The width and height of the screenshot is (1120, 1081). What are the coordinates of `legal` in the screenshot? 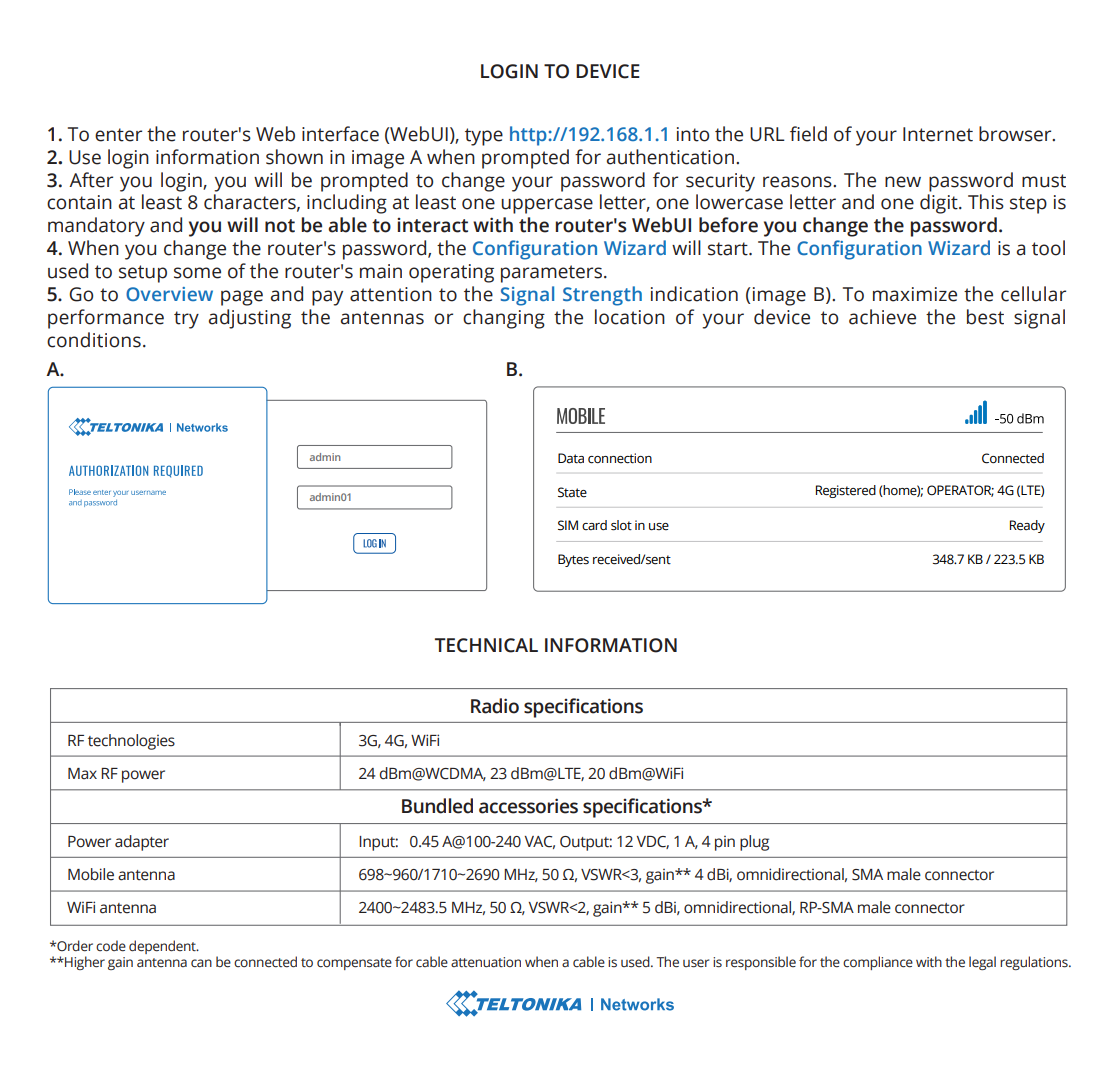 It's located at (982, 963).
